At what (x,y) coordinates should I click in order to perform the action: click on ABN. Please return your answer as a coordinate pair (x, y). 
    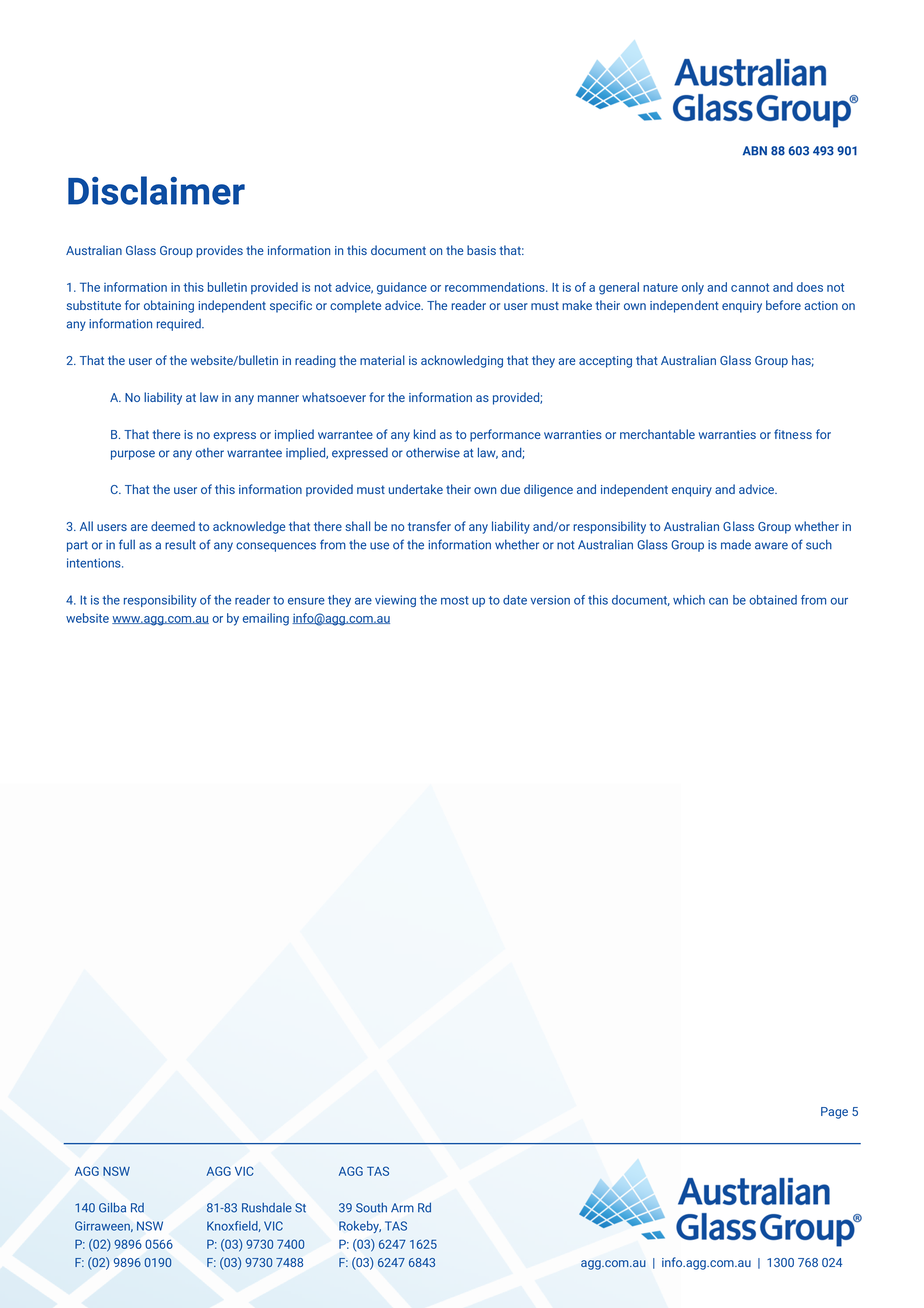
    Looking at the image, I should click on (755, 151).
